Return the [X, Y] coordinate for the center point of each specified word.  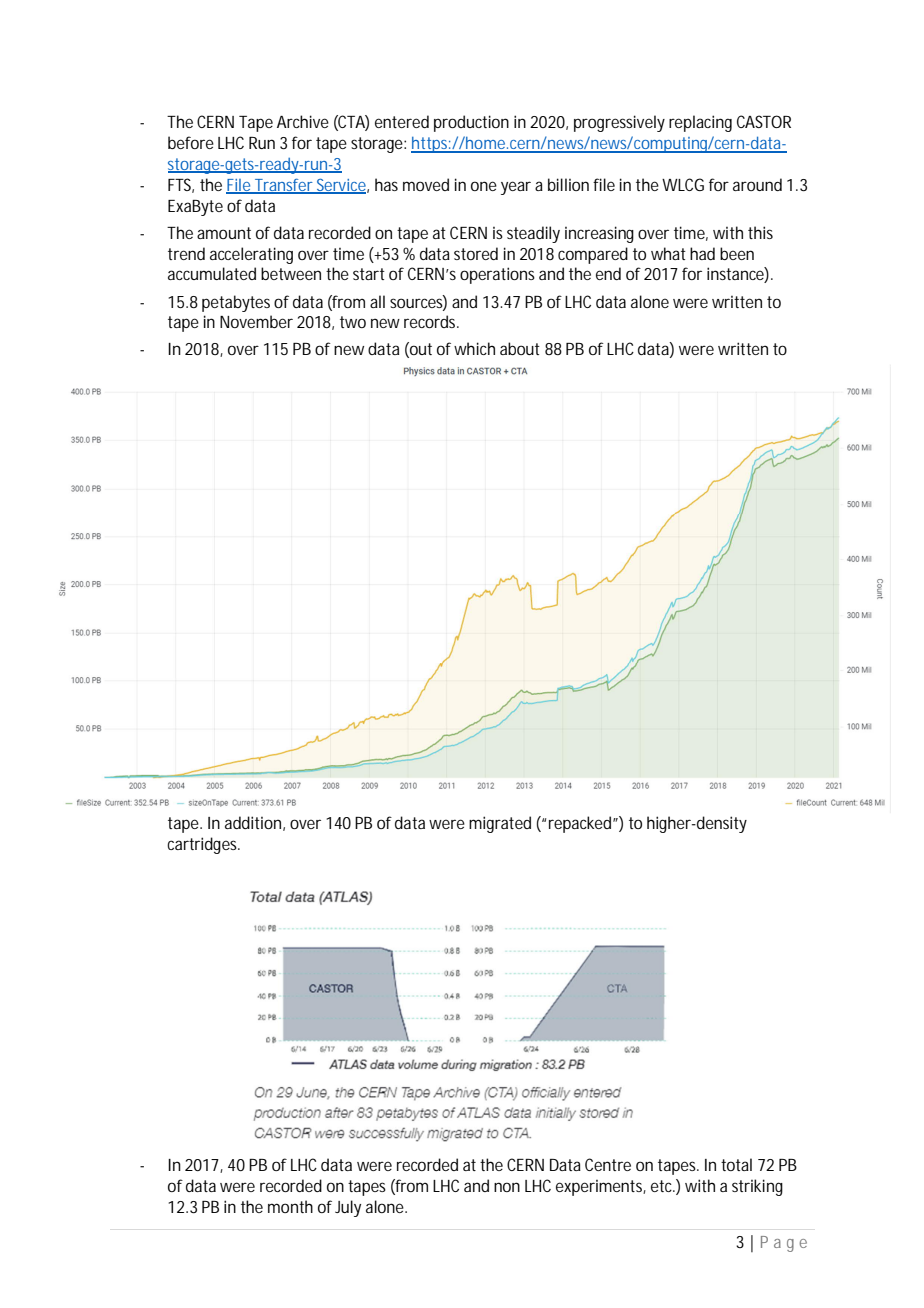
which [474, 348]
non [507, 1187]
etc [663, 1186]
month [290, 1206]
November [256, 321]
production [471, 123]
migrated [500, 824]
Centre [608, 1164]
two [353, 322]
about [520, 348]
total [736, 1164]
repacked [581, 824]
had [702, 253]
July [348, 1208]
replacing [700, 123]
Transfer [284, 186]
